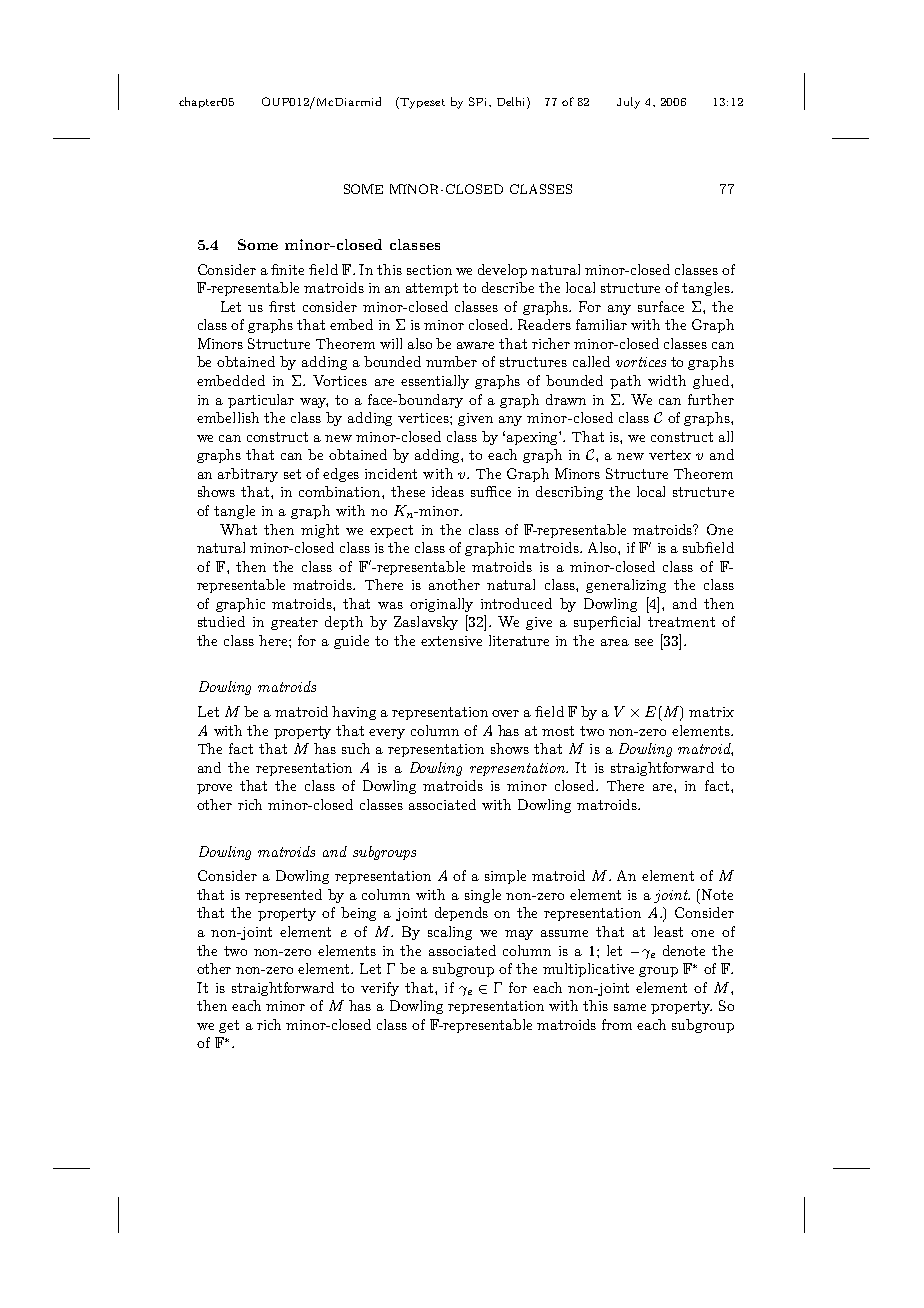 This image has height=1308, width=924. I want to click on having, so click(354, 713).
